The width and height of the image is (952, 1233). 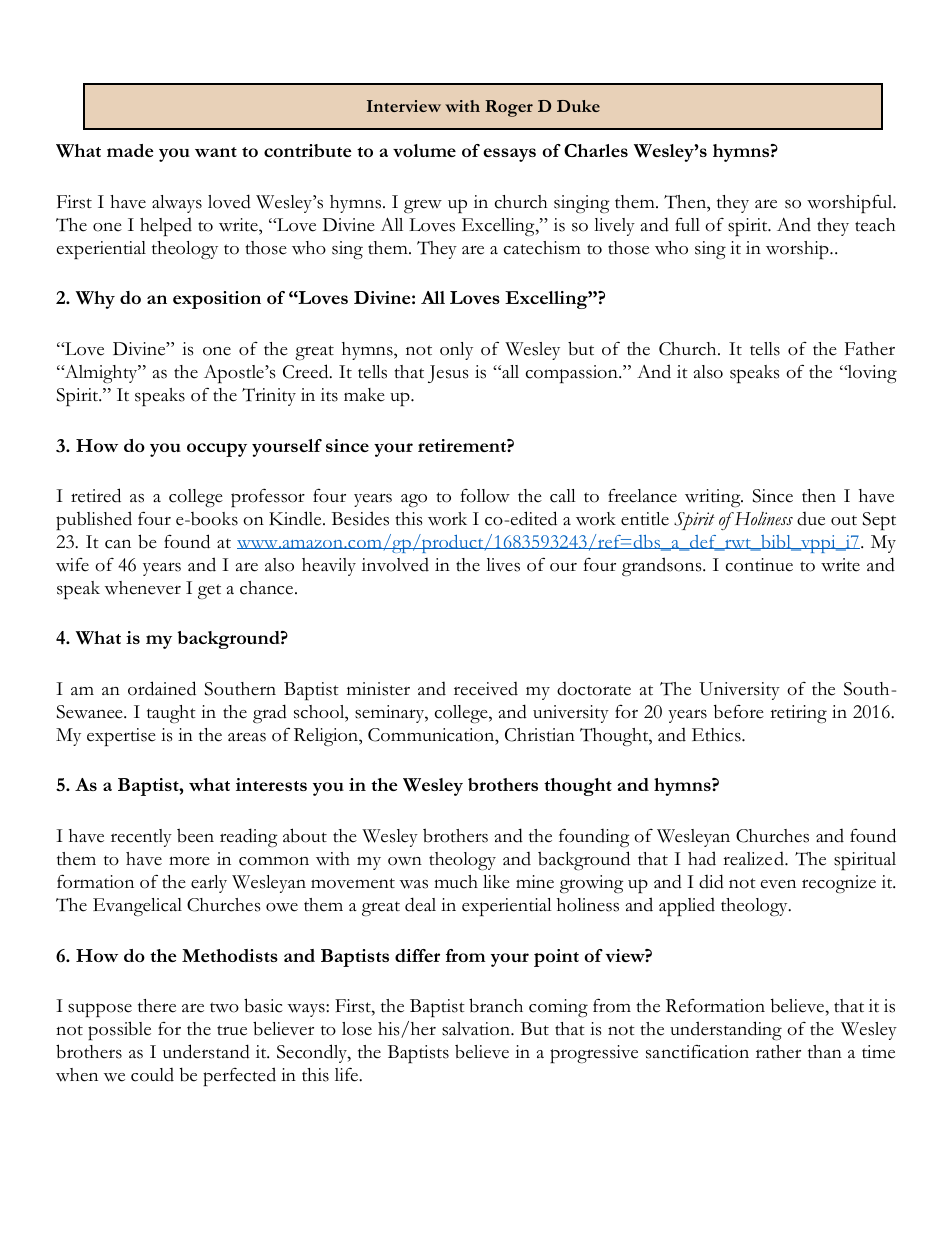 I want to click on Father, so click(x=870, y=349).
